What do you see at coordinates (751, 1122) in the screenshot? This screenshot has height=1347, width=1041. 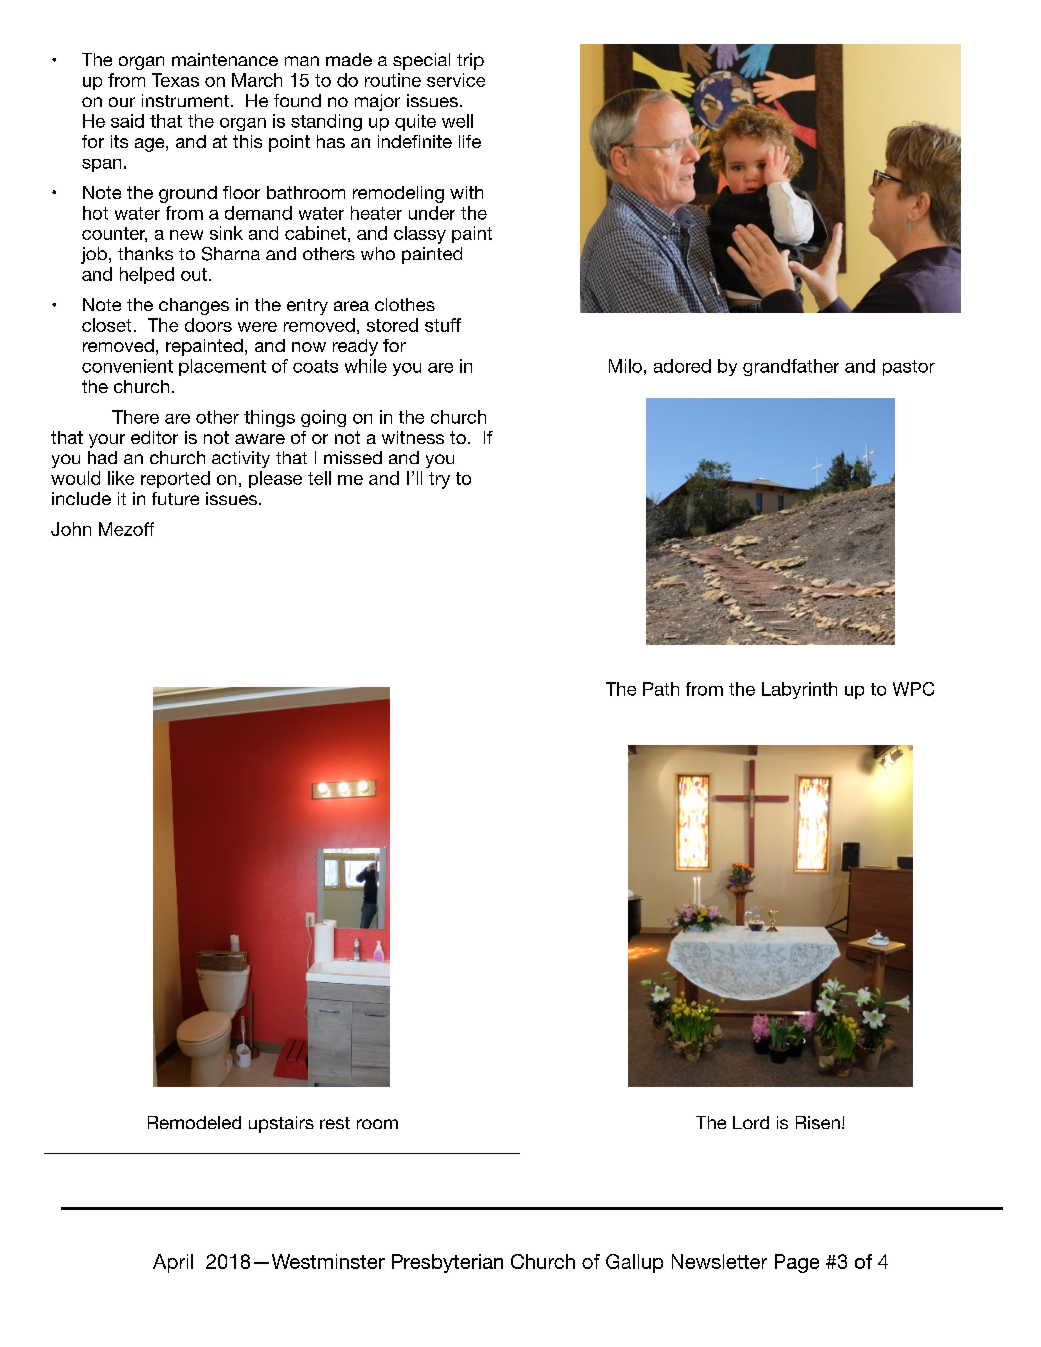 I see `Lord` at bounding box center [751, 1122].
